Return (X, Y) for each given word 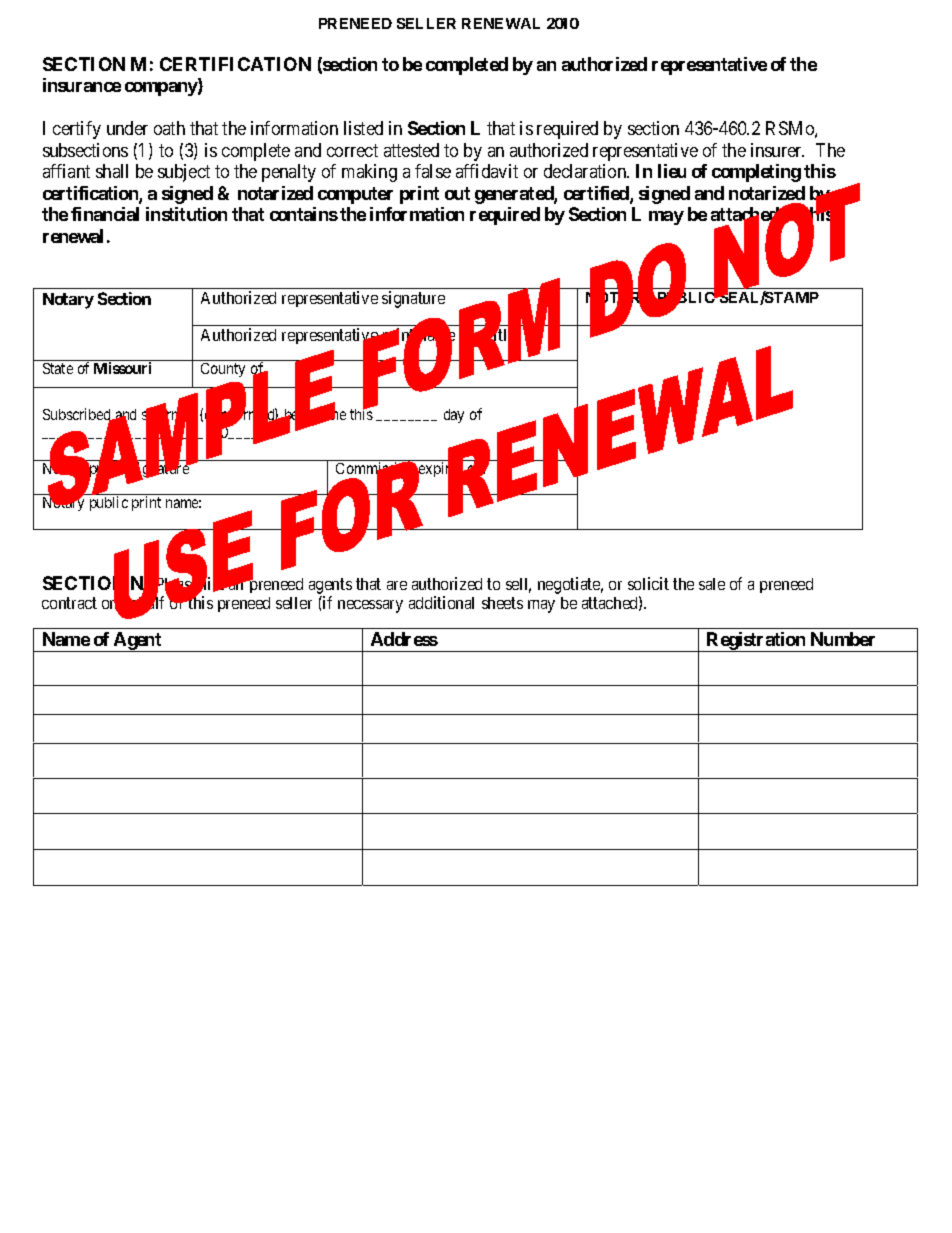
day (454, 416)
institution (186, 214)
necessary (370, 606)
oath (169, 128)
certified (597, 194)
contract (69, 603)
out (457, 193)
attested (411, 150)
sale (712, 584)
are (397, 585)
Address (404, 639)
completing (756, 173)
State (58, 368)
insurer (777, 150)
